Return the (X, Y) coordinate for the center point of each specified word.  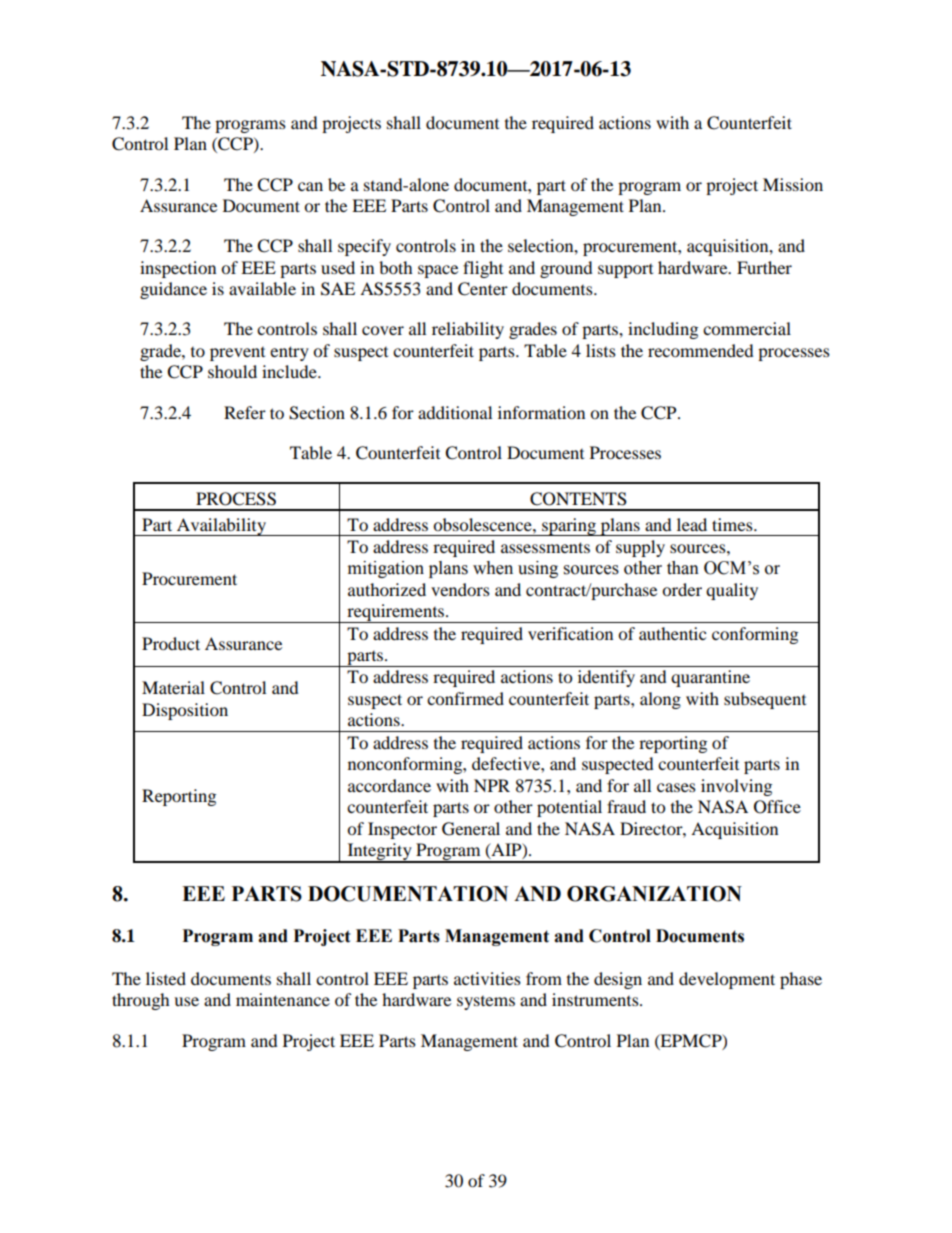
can (310, 186)
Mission (793, 184)
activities (487, 978)
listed (166, 978)
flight (483, 269)
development (727, 980)
